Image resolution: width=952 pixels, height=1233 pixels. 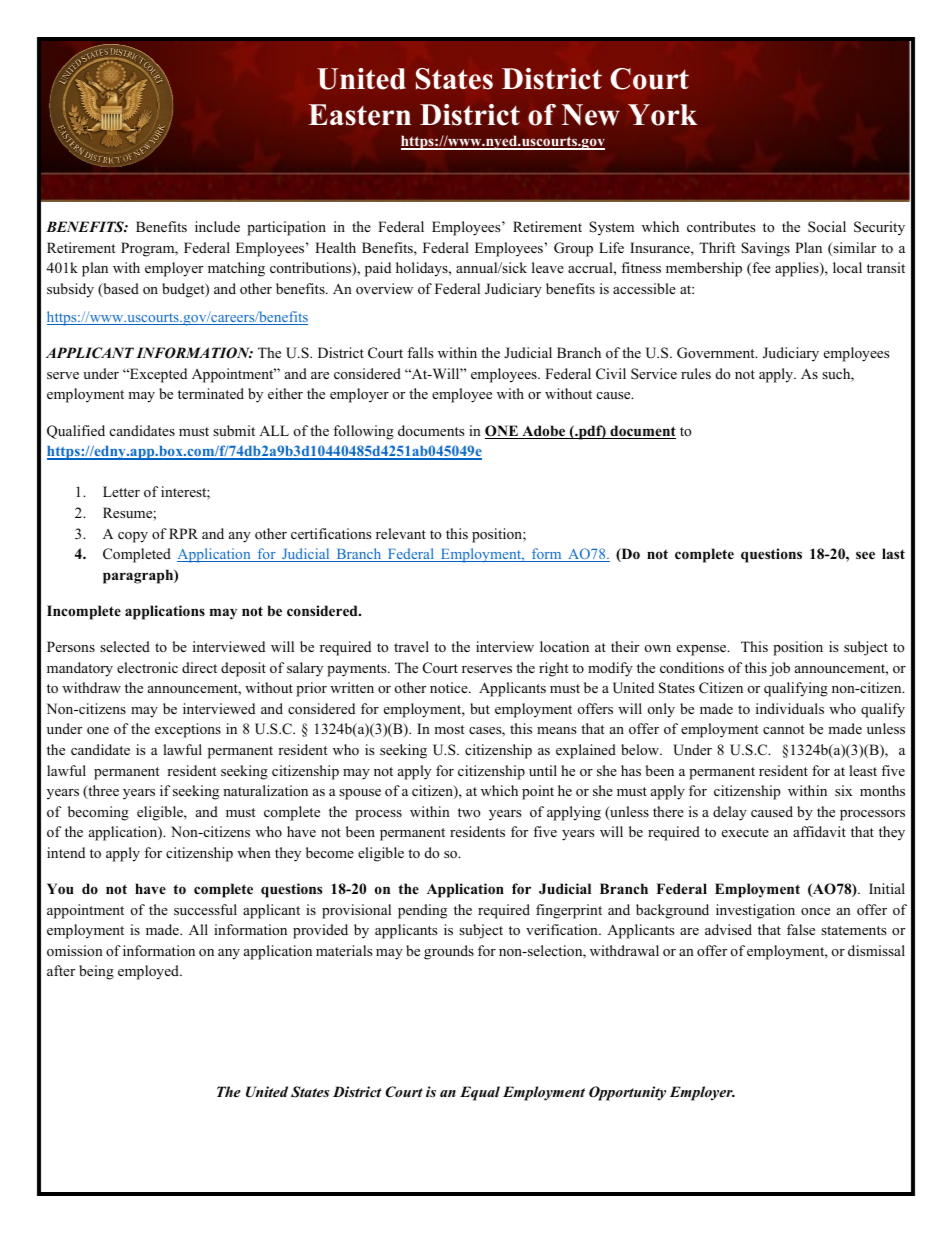 What do you see at coordinates (449, 729) in the page?
I see `most` at bounding box center [449, 729].
